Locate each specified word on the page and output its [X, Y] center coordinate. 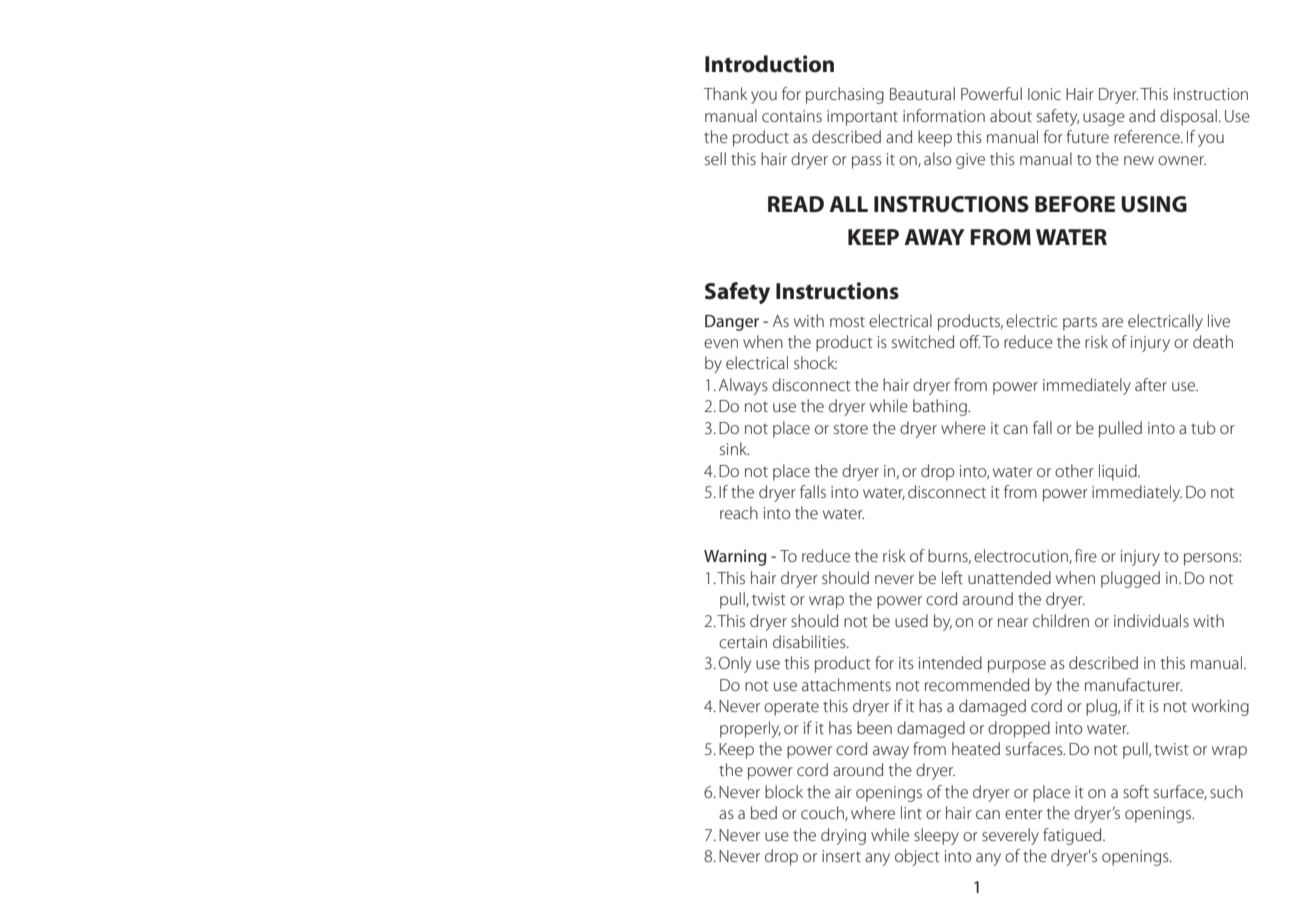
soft [1136, 791]
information [944, 115]
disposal [1188, 117]
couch [823, 813]
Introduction [769, 64]
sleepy [936, 836]
